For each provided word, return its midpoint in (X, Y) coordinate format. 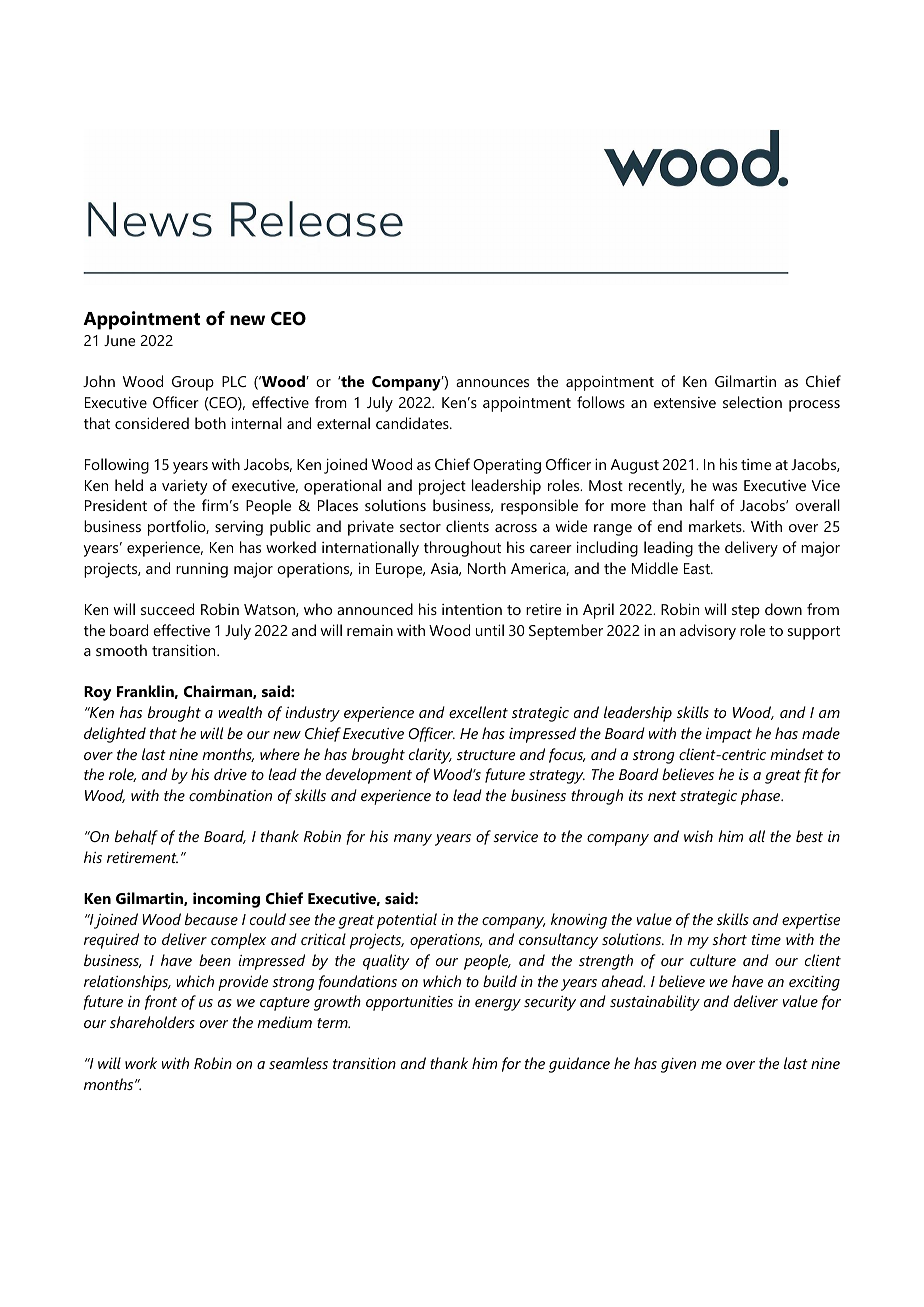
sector (420, 527)
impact (729, 735)
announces (492, 383)
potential (407, 921)
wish (698, 836)
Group (193, 383)
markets (716, 526)
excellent (478, 712)
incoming (226, 900)
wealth (240, 712)
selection (752, 402)
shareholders (152, 1022)
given (678, 1065)
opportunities (409, 1003)
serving (239, 528)
